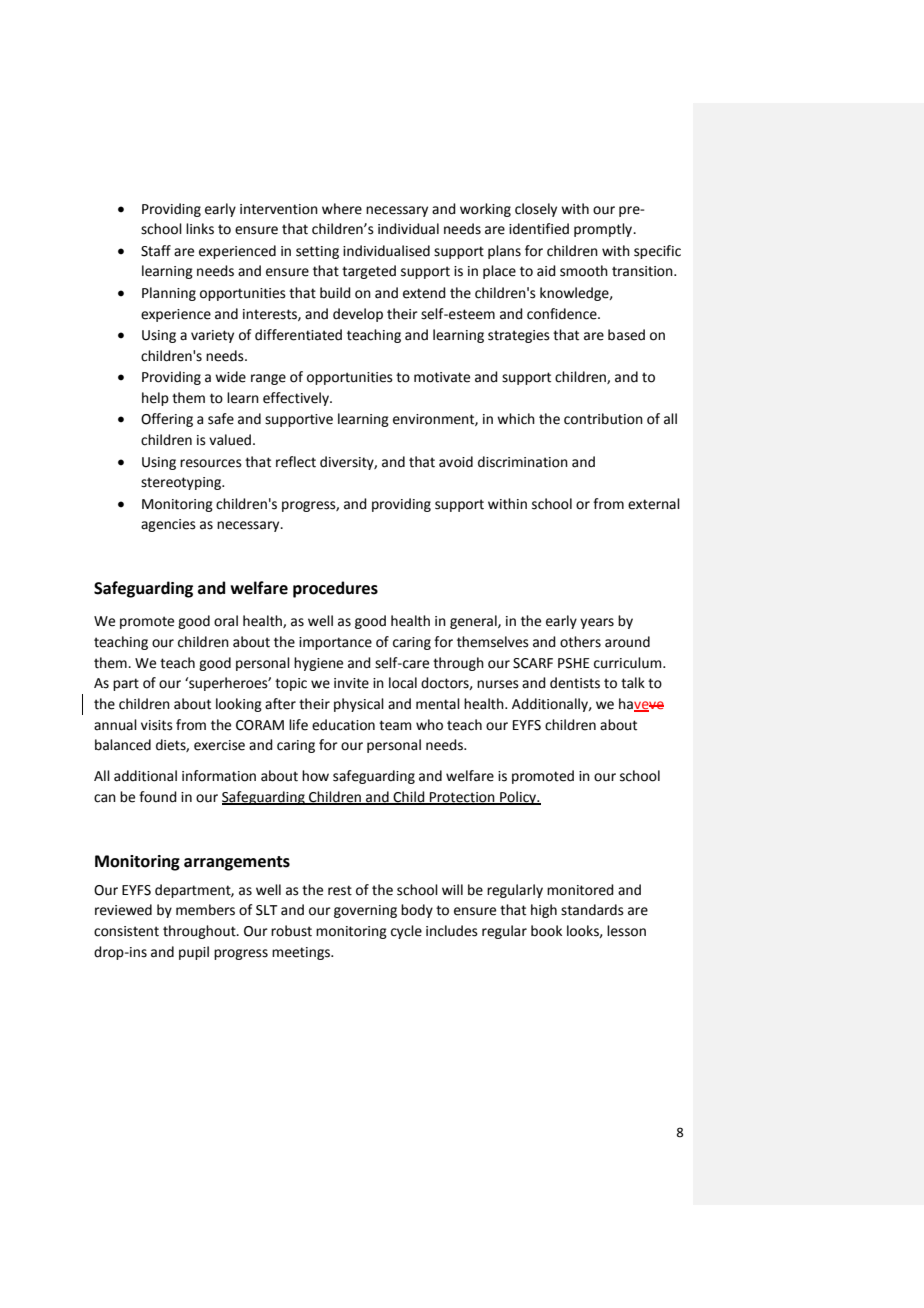 The height and width of the document is (1308, 924). What do you see at coordinates (194, 953) in the document?
I see `pupil` at bounding box center [194, 953].
